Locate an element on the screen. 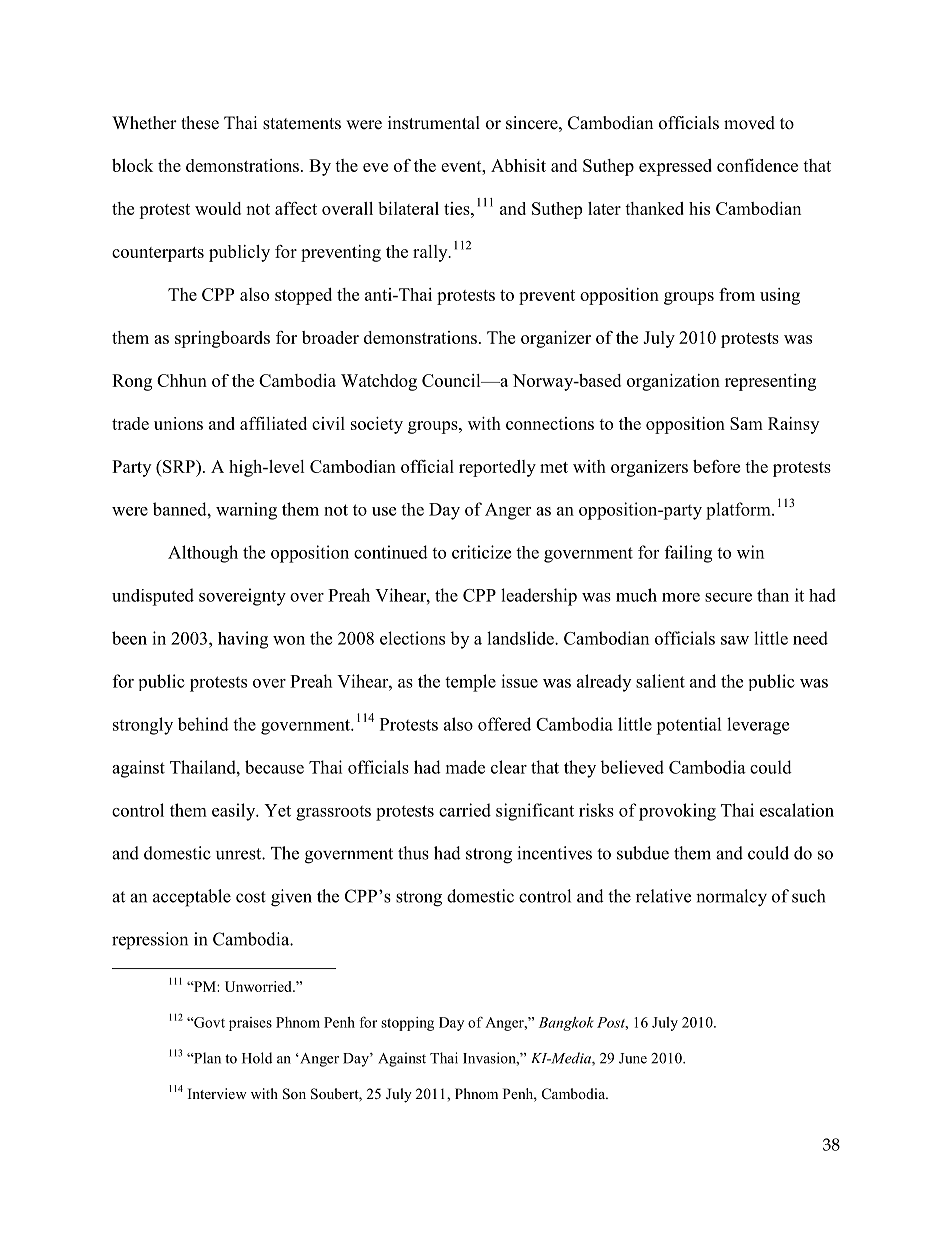 The width and height of the screenshot is (952, 1233). reportedly is located at coordinates (497, 468).
